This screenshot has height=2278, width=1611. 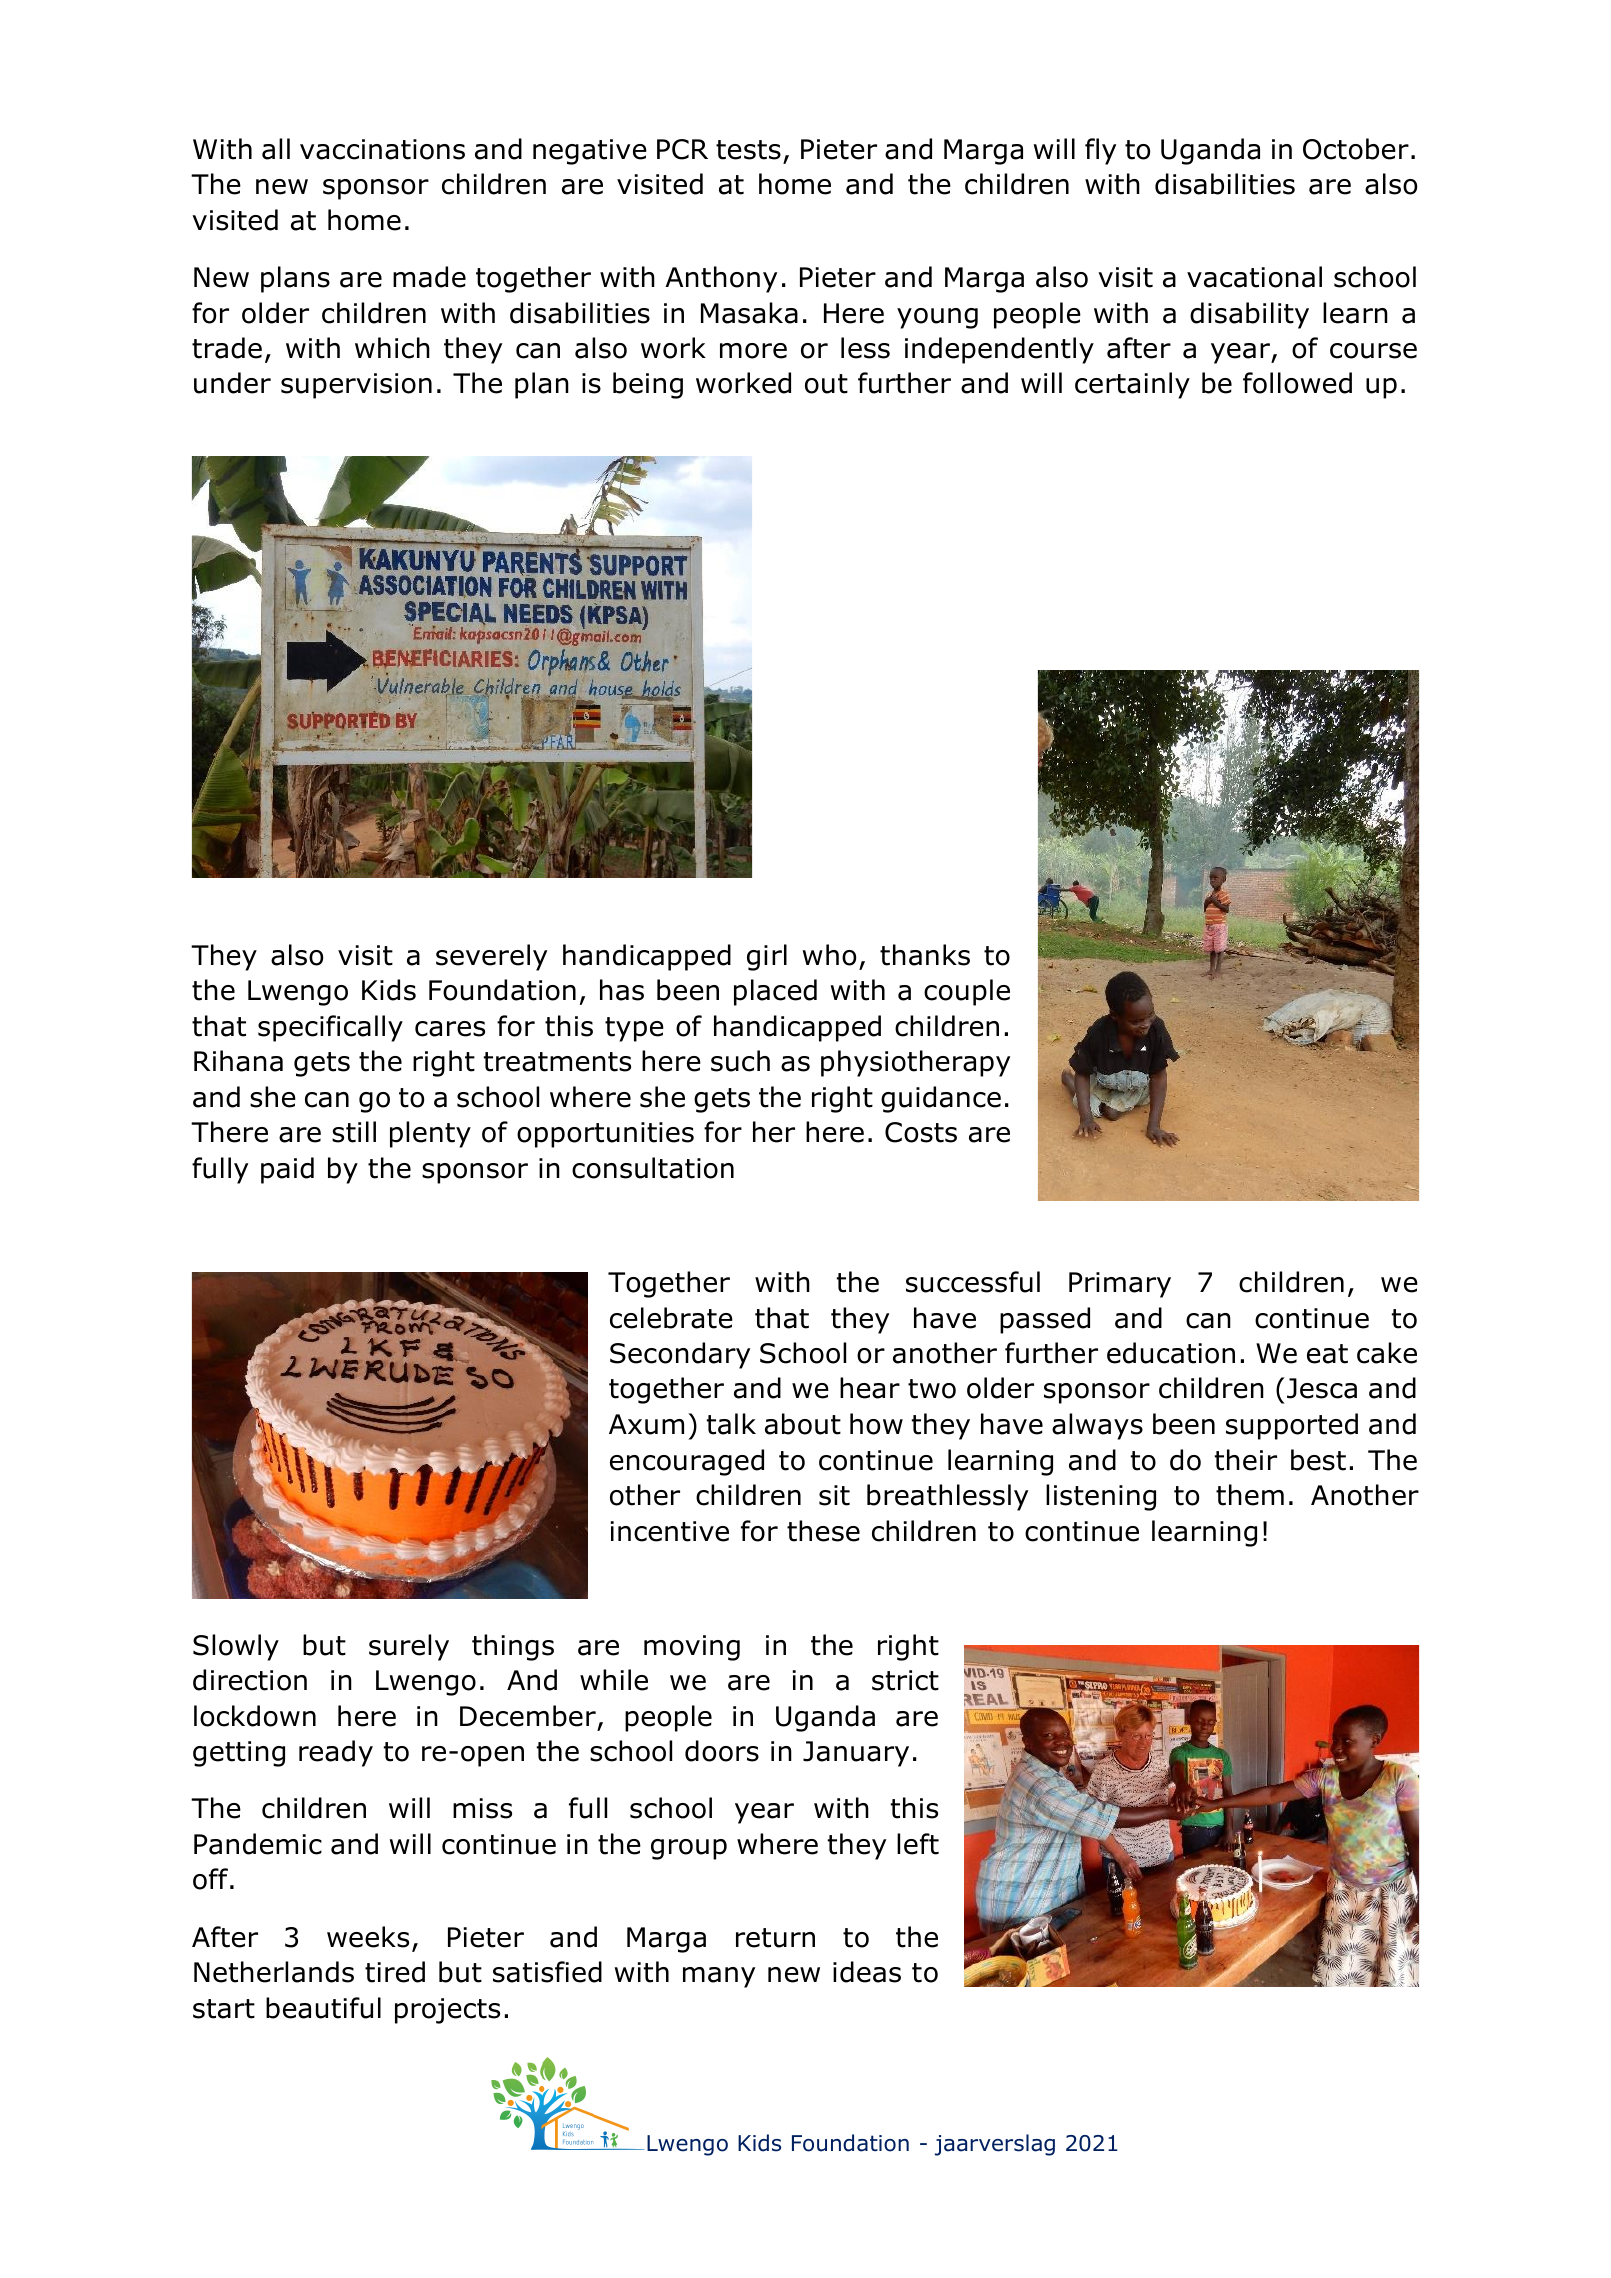 What do you see at coordinates (491, 957) in the screenshot?
I see `severely` at bounding box center [491, 957].
